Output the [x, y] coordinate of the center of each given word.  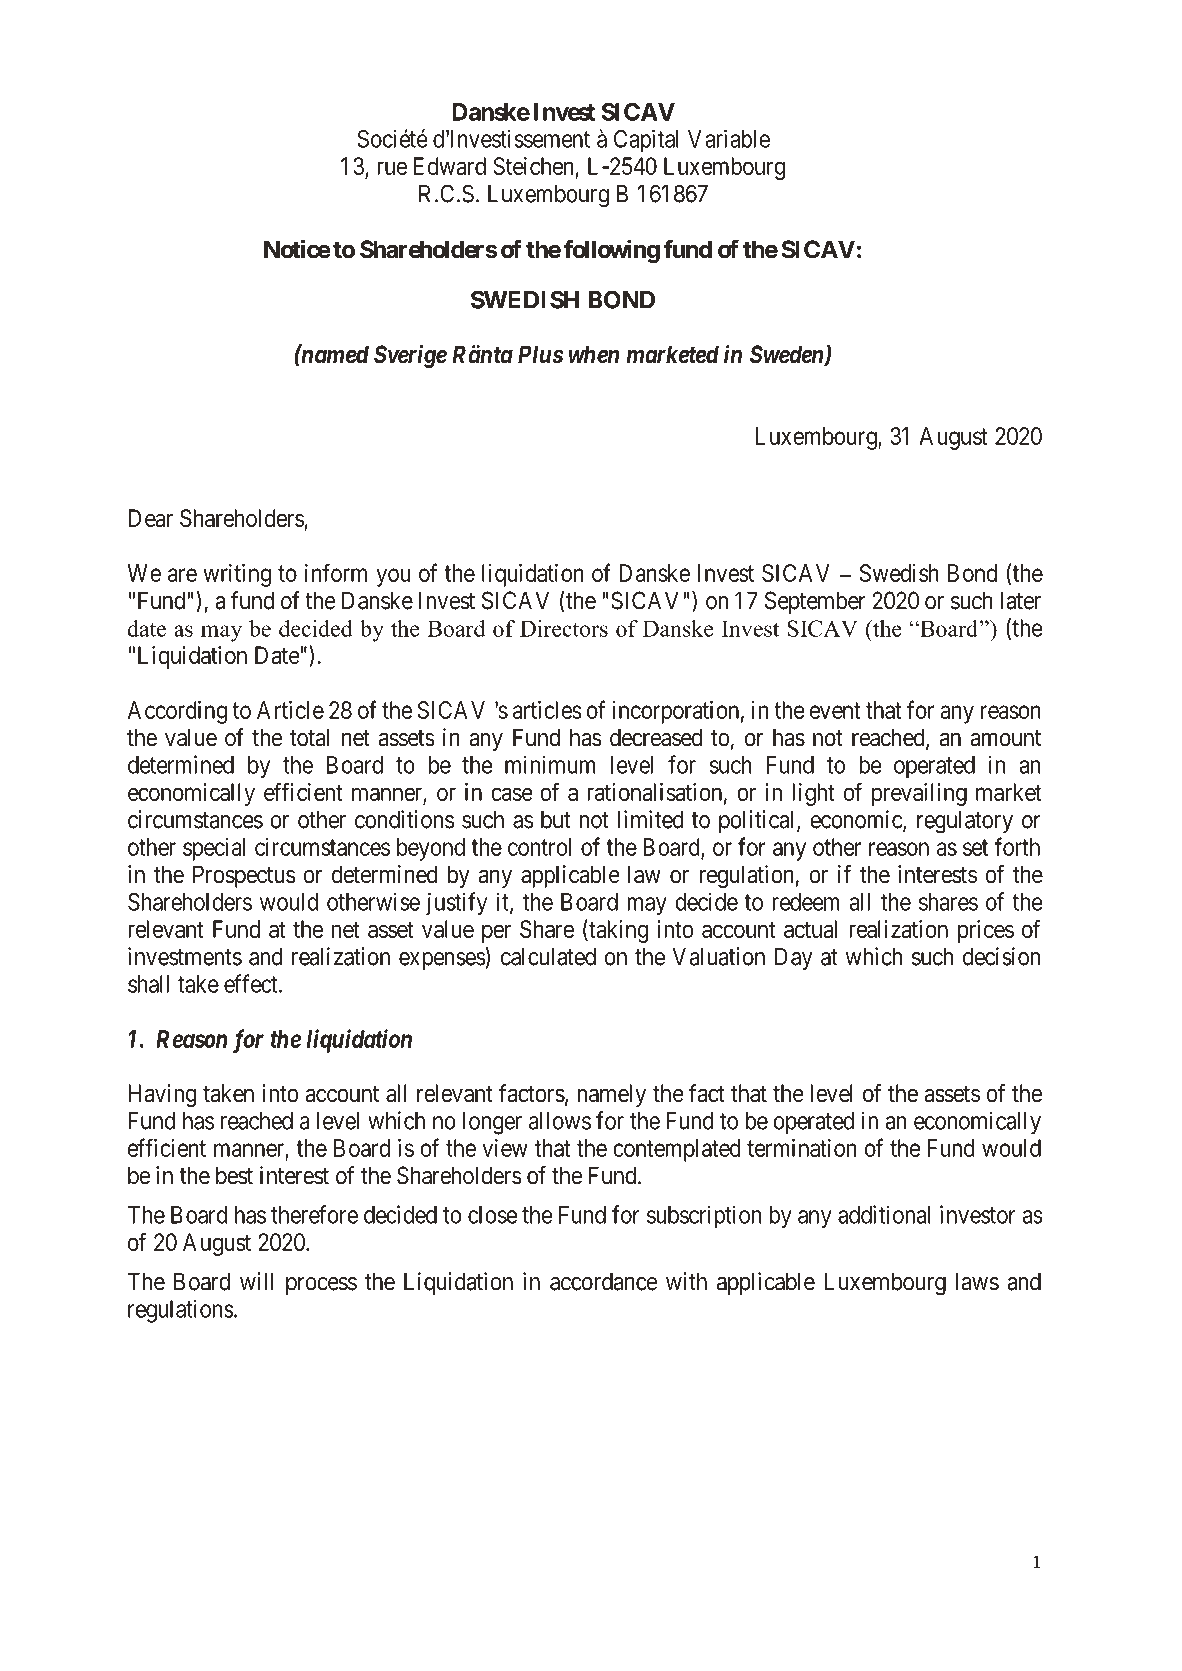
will [256, 1281]
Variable [729, 138]
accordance [604, 1281]
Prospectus [244, 876]
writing [237, 575]
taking [618, 931]
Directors [564, 628]
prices [986, 931]
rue [392, 168]
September [815, 602]
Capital [646, 141]
